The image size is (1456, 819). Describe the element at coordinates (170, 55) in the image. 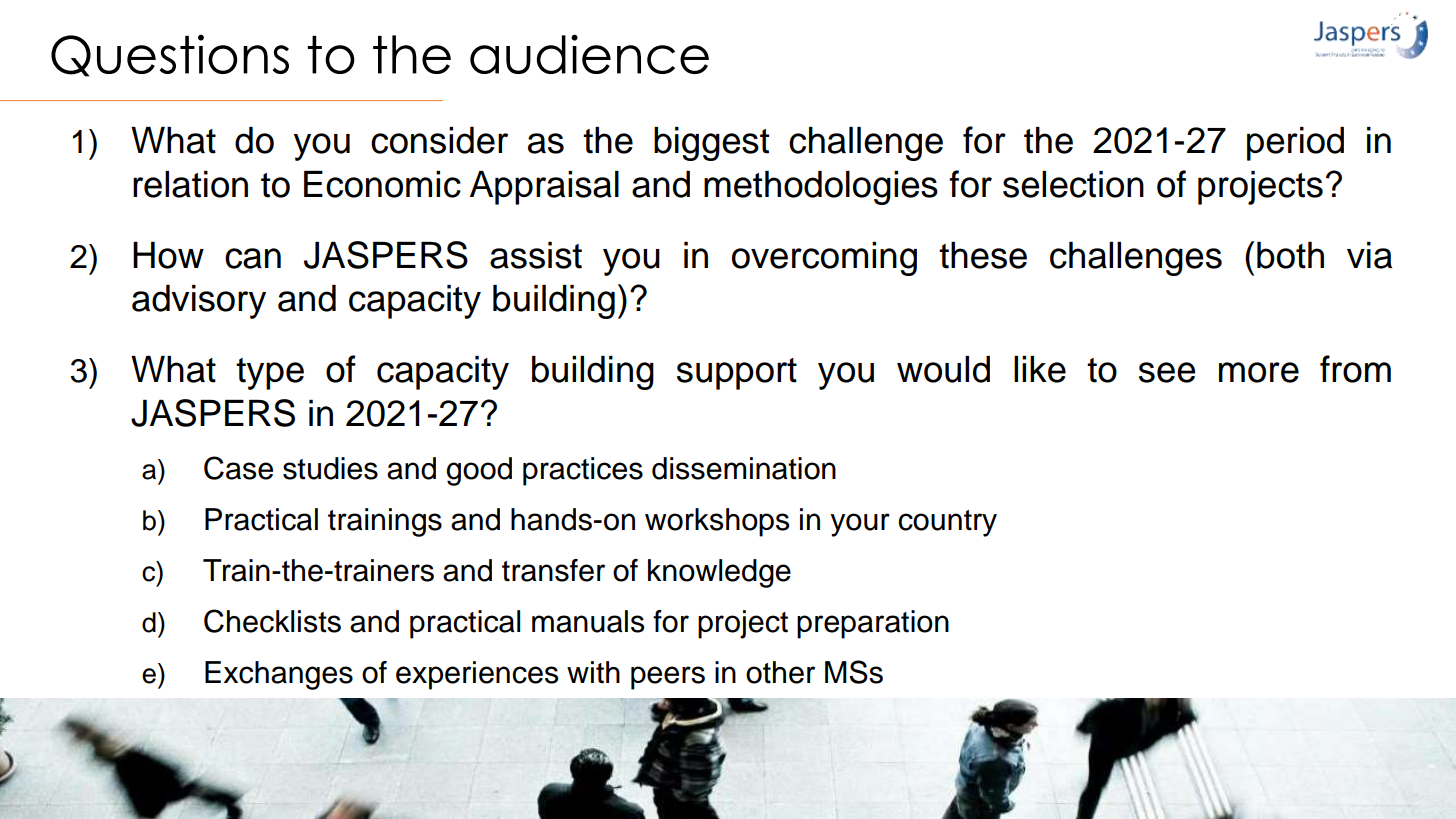

I see `Questions` at that location.
